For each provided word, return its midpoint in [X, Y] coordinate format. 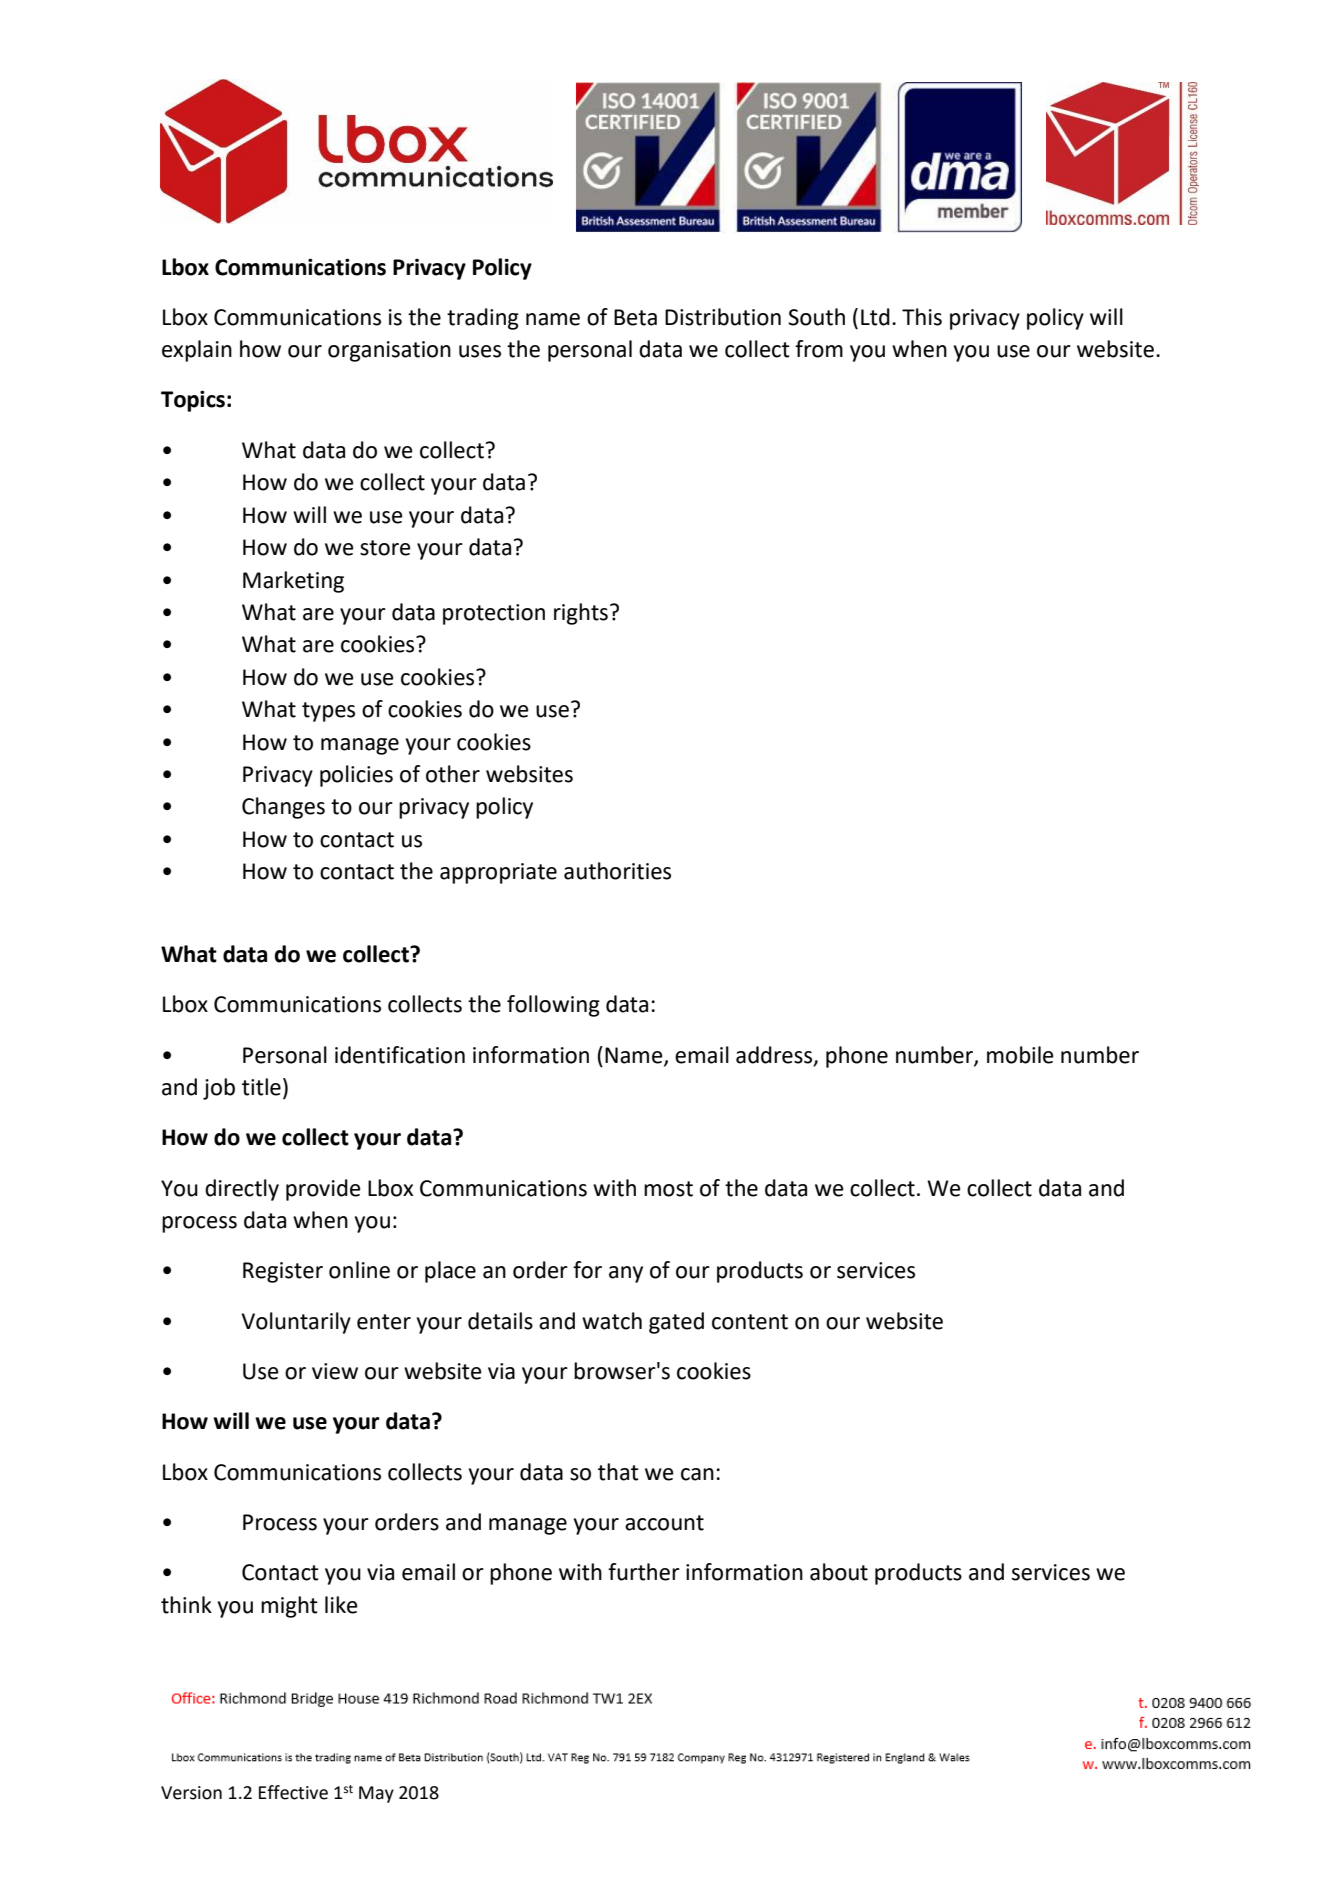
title [261, 1087]
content [750, 1322]
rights [581, 614]
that [618, 1472]
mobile [1020, 1055]
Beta [635, 317]
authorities [617, 871]
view [335, 1371]
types [328, 712]
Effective [293, 1792]
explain [197, 351]
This [922, 317]
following [553, 1006]
